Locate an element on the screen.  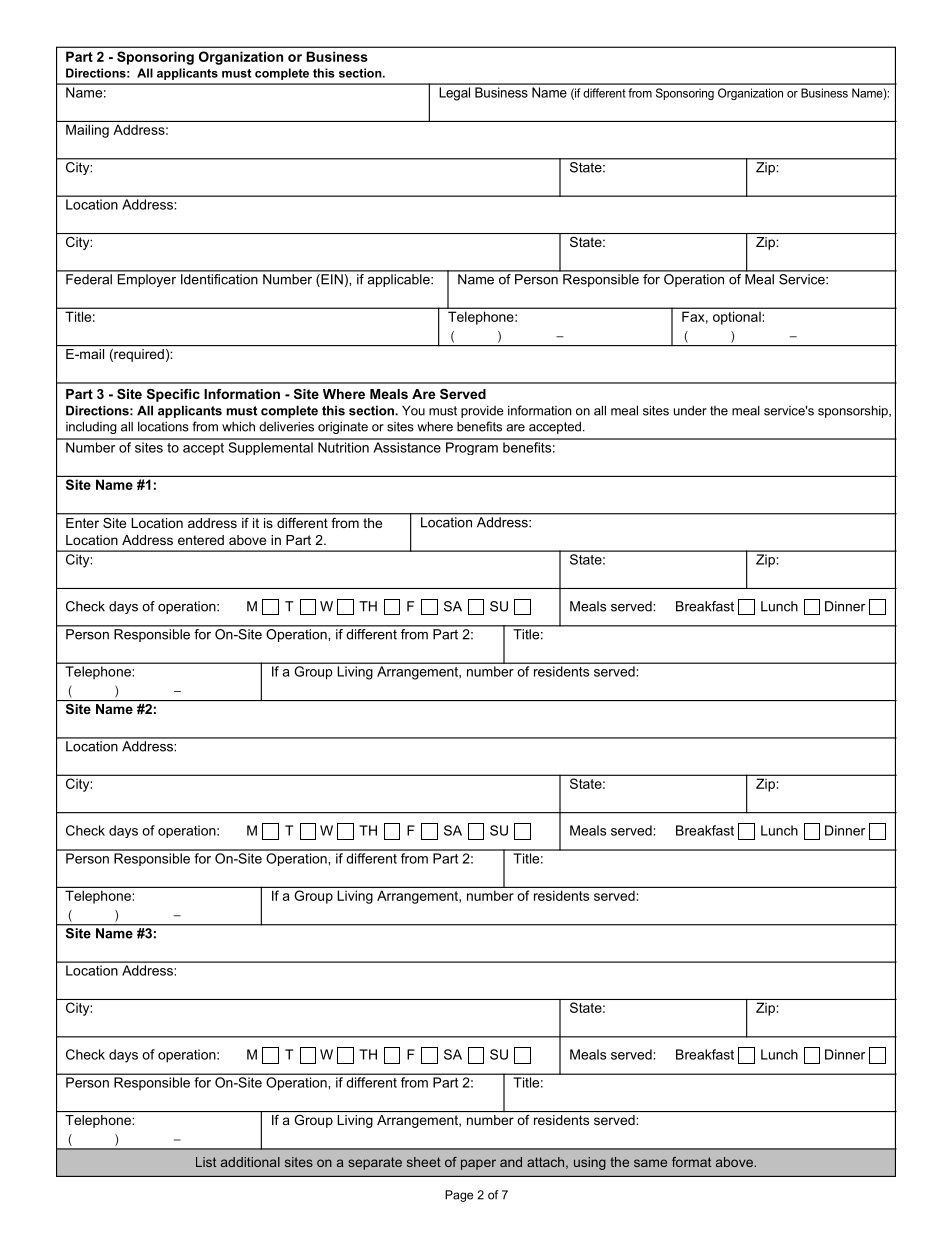
Specific is located at coordinates (173, 395).
